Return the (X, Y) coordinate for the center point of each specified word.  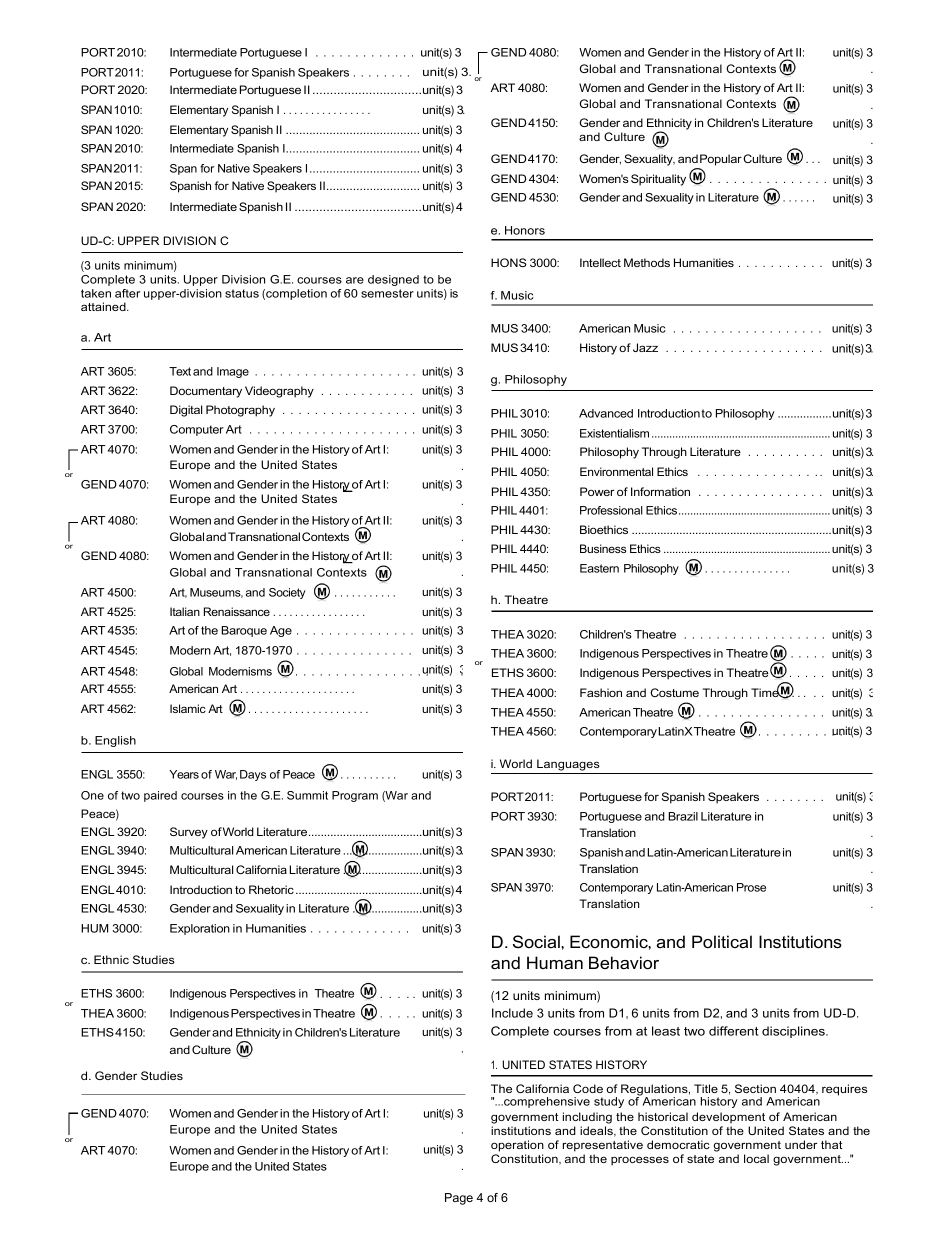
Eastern (599, 568)
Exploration (200, 929)
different (733, 1031)
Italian (185, 611)
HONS (509, 262)
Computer (197, 430)
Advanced (606, 413)
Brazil (683, 816)
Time (766, 691)
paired (160, 796)
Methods (647, 262)
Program (355, 796)
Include (512, 1013)
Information (660, 491)
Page (459, 1199)
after (127, 293)
